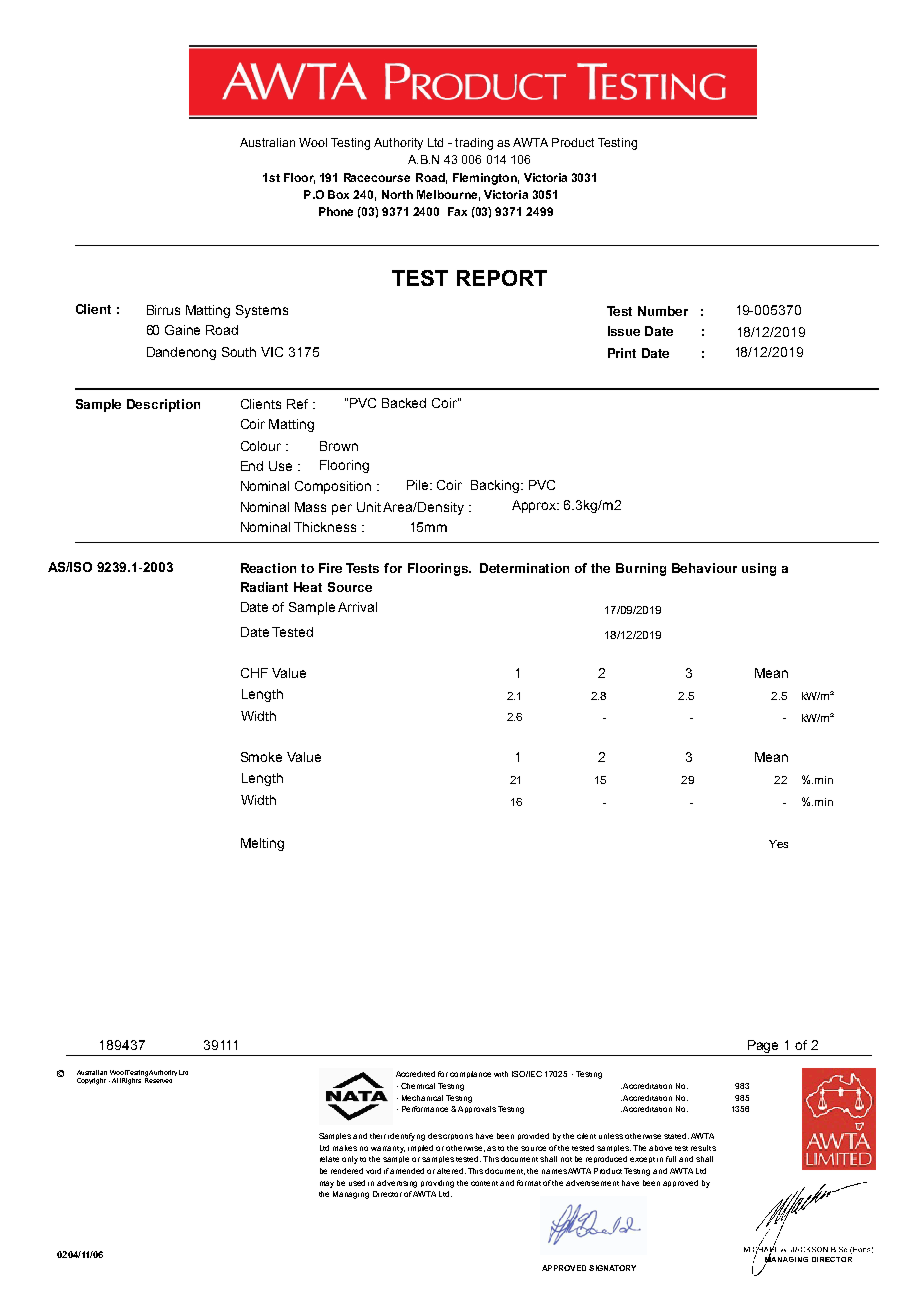 The image size is (924, 1307). What do you see at coordinates (357, 607) in the document?
I see `Arrival` at bounding box center [357, 607].
